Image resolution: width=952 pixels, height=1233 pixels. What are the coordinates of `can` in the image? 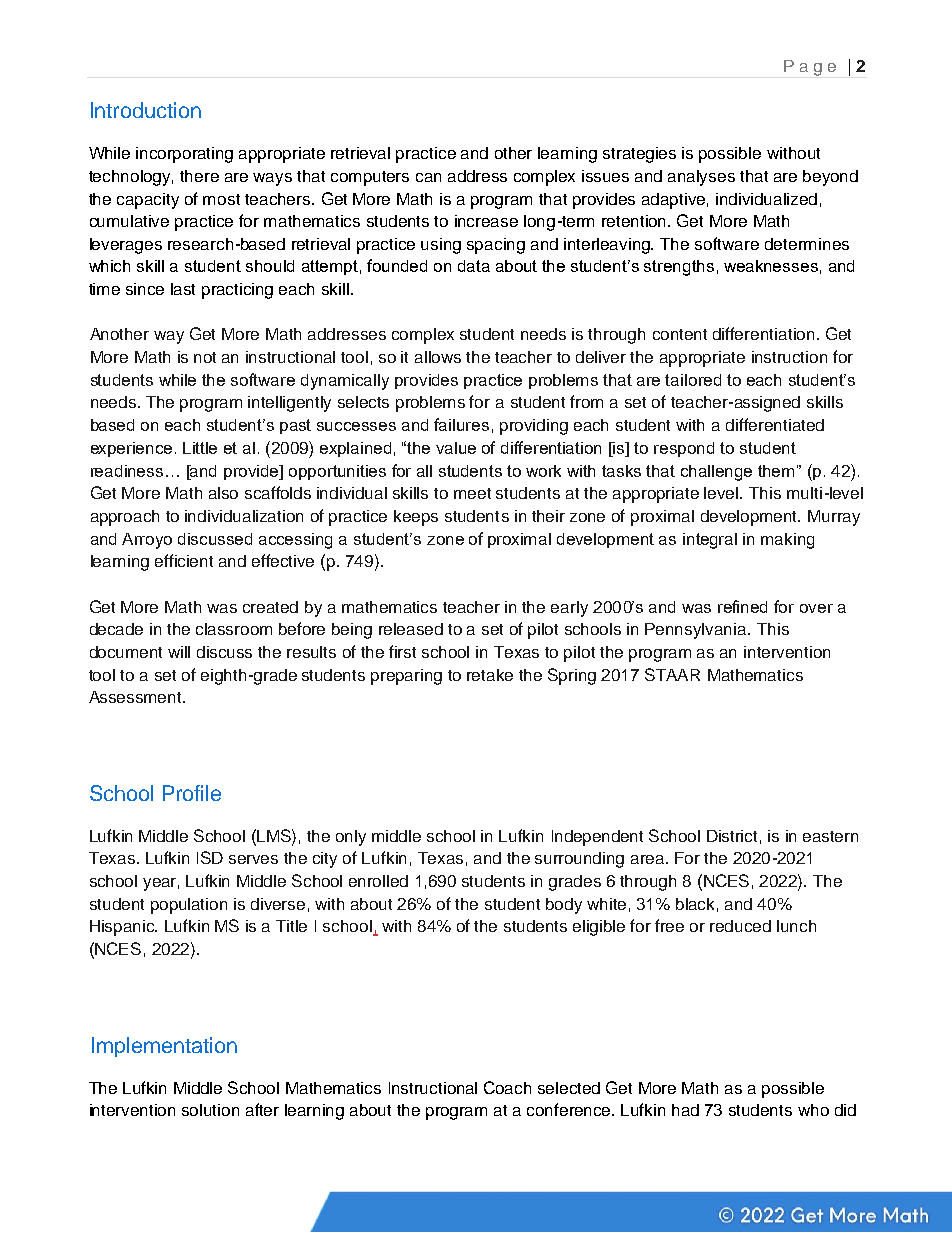 It's located at (428, 177).
